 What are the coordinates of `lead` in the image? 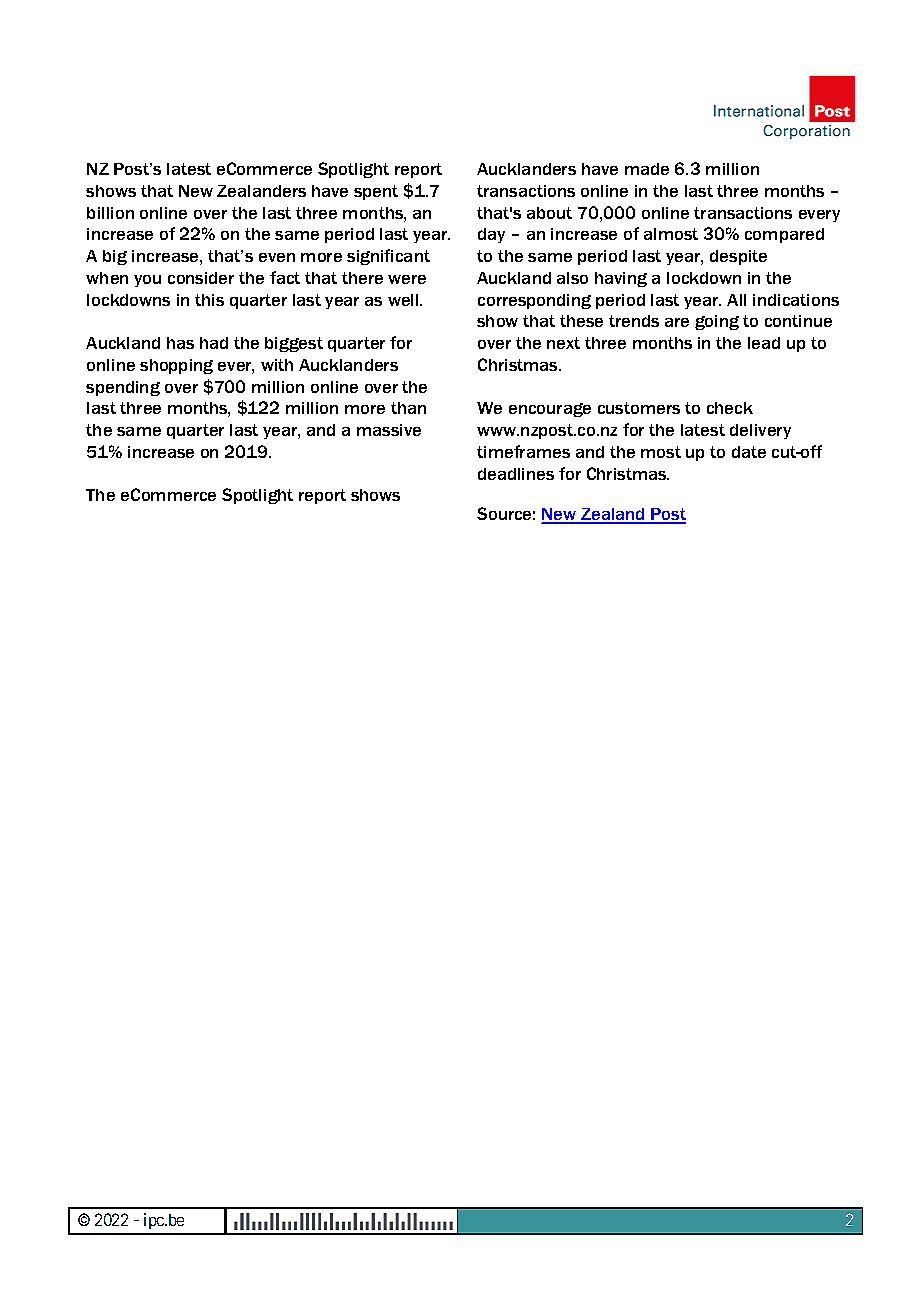 It's located at (764, 343).
